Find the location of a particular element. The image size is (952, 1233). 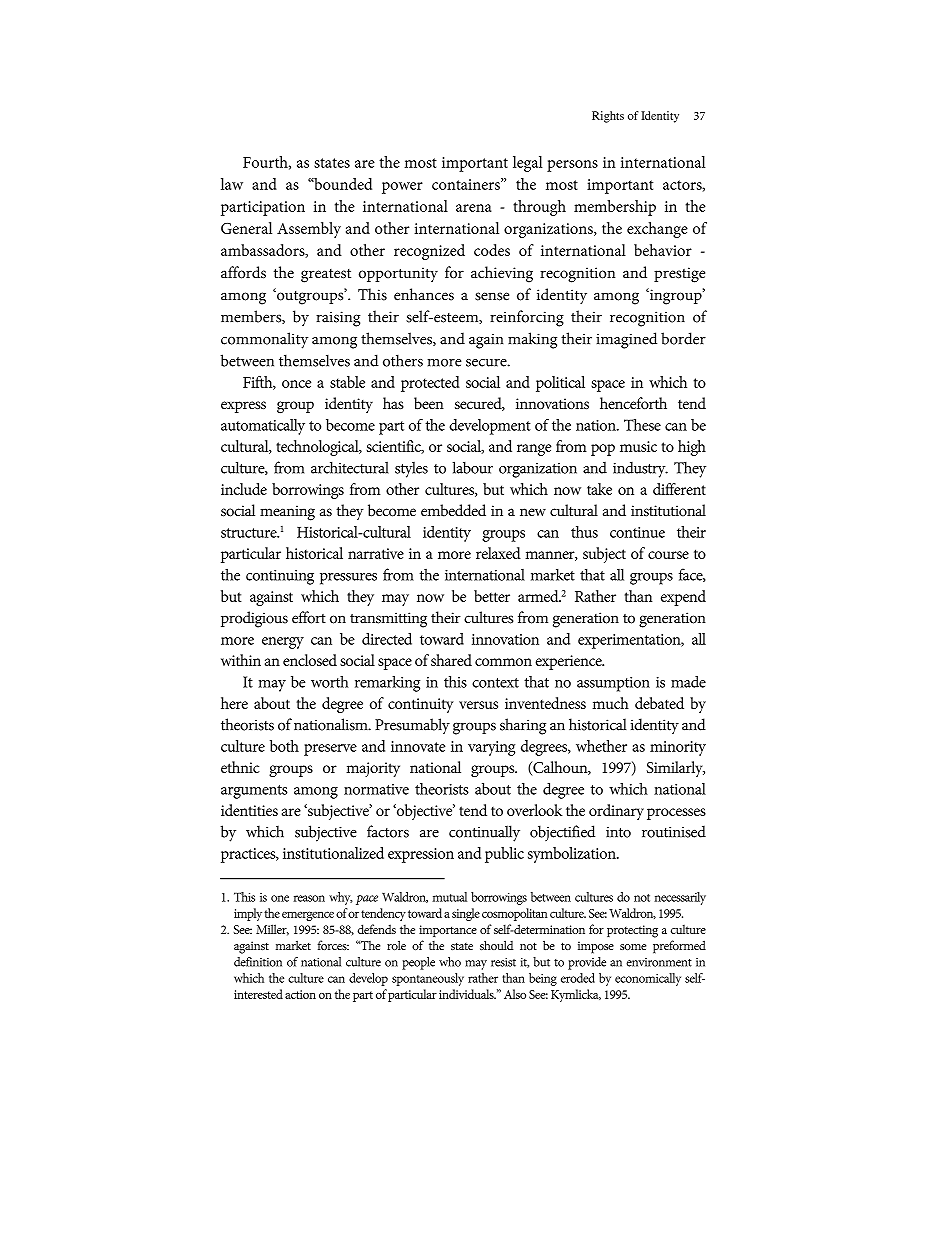

enclosed is located at coordinates (310, 660).
